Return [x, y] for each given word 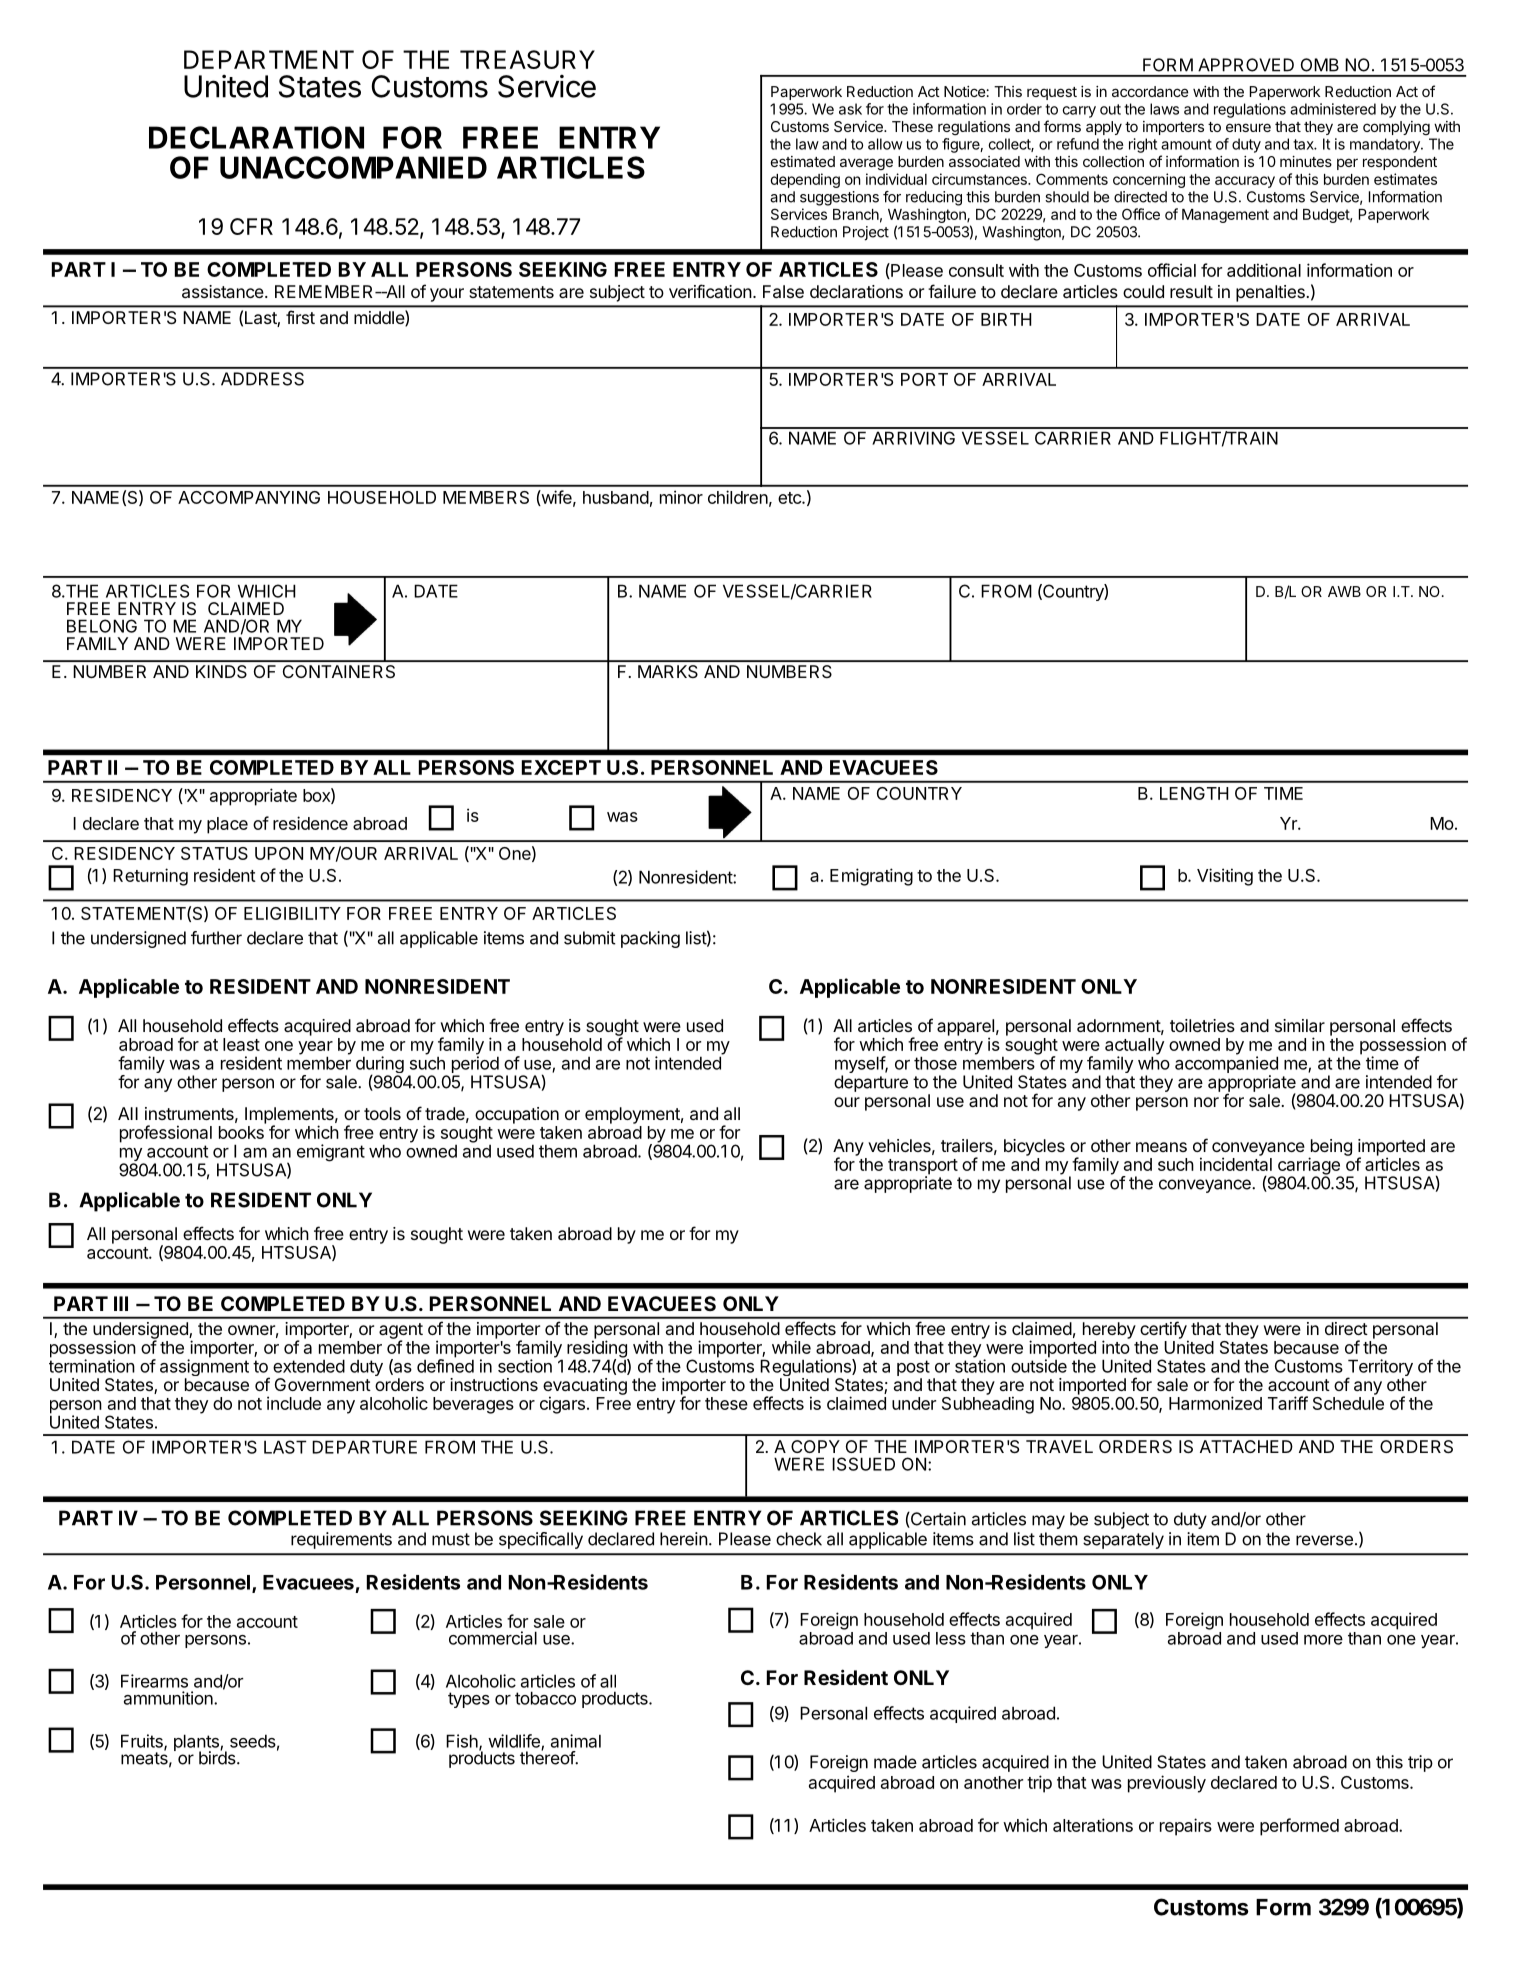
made [895, 1762]
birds [218, 1757]
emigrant [331, 1153]
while [791, 1347]
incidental [1236, 1164]
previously [1167, 1784]
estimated [803, 161]
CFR [251, 226]
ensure [1248, 127]
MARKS [668, 671]
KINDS [221, 671]
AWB [1344, 591]
